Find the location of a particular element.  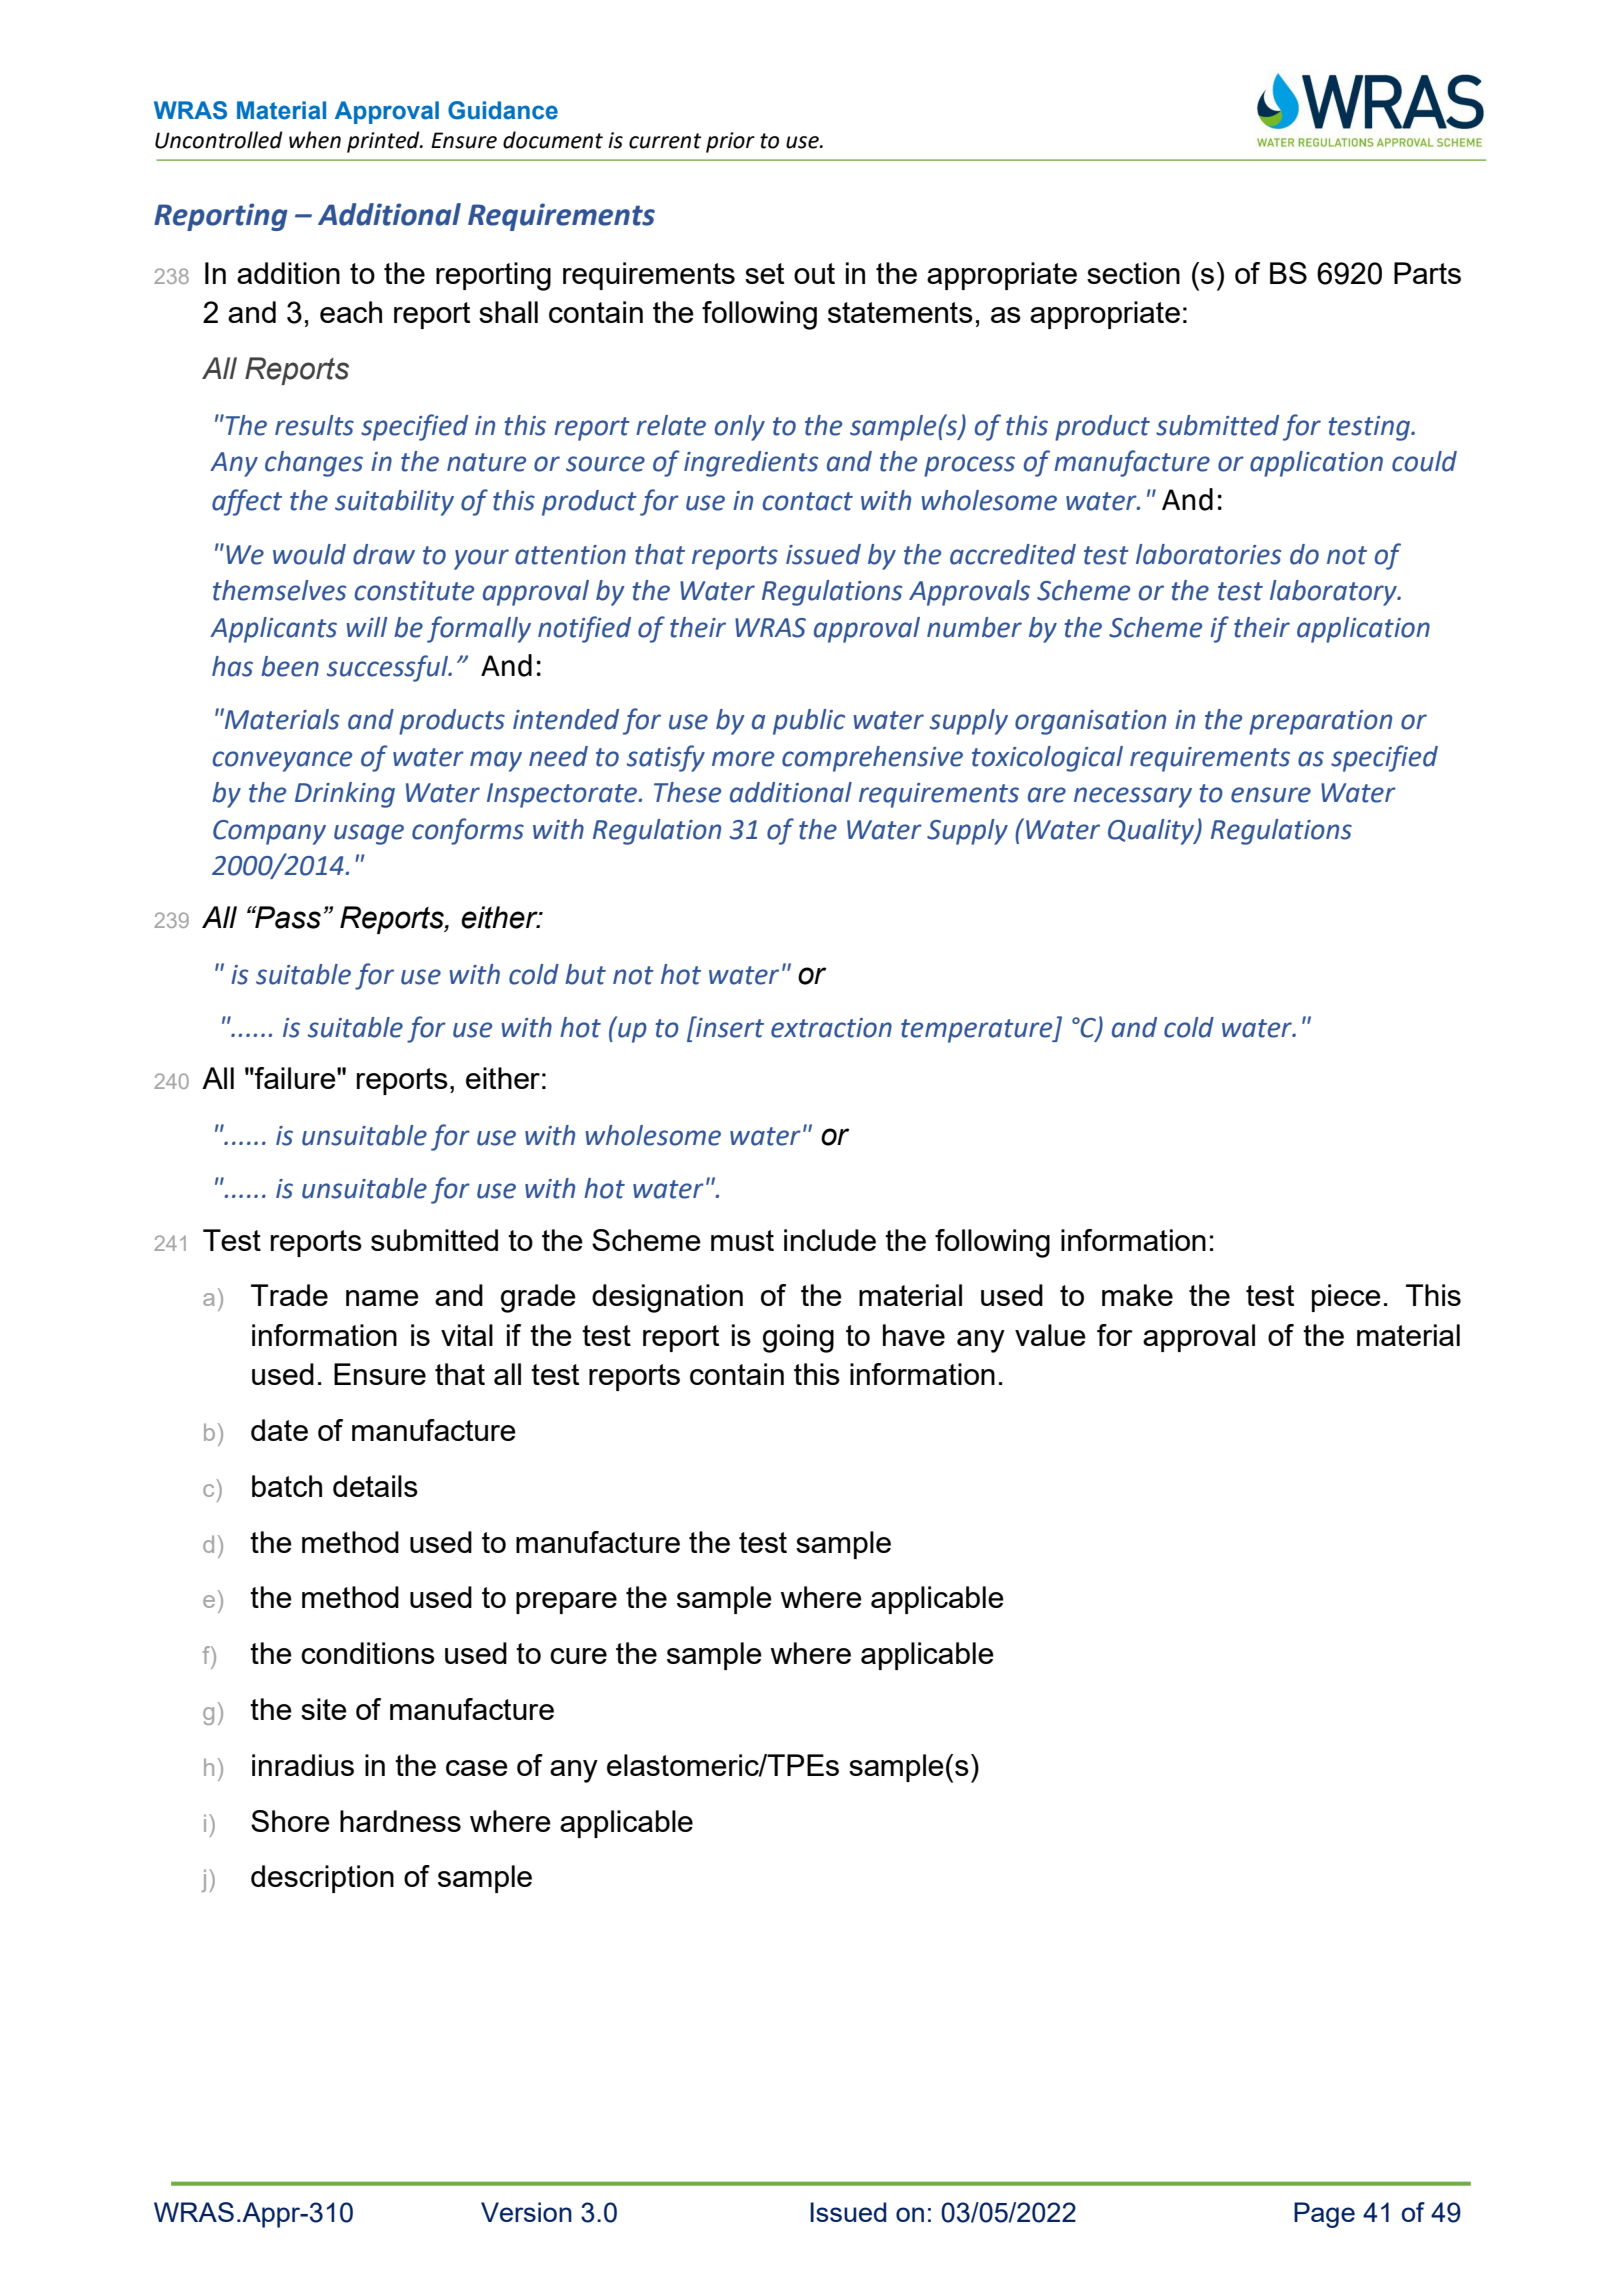

details is located at coordinates (375, 1486).
